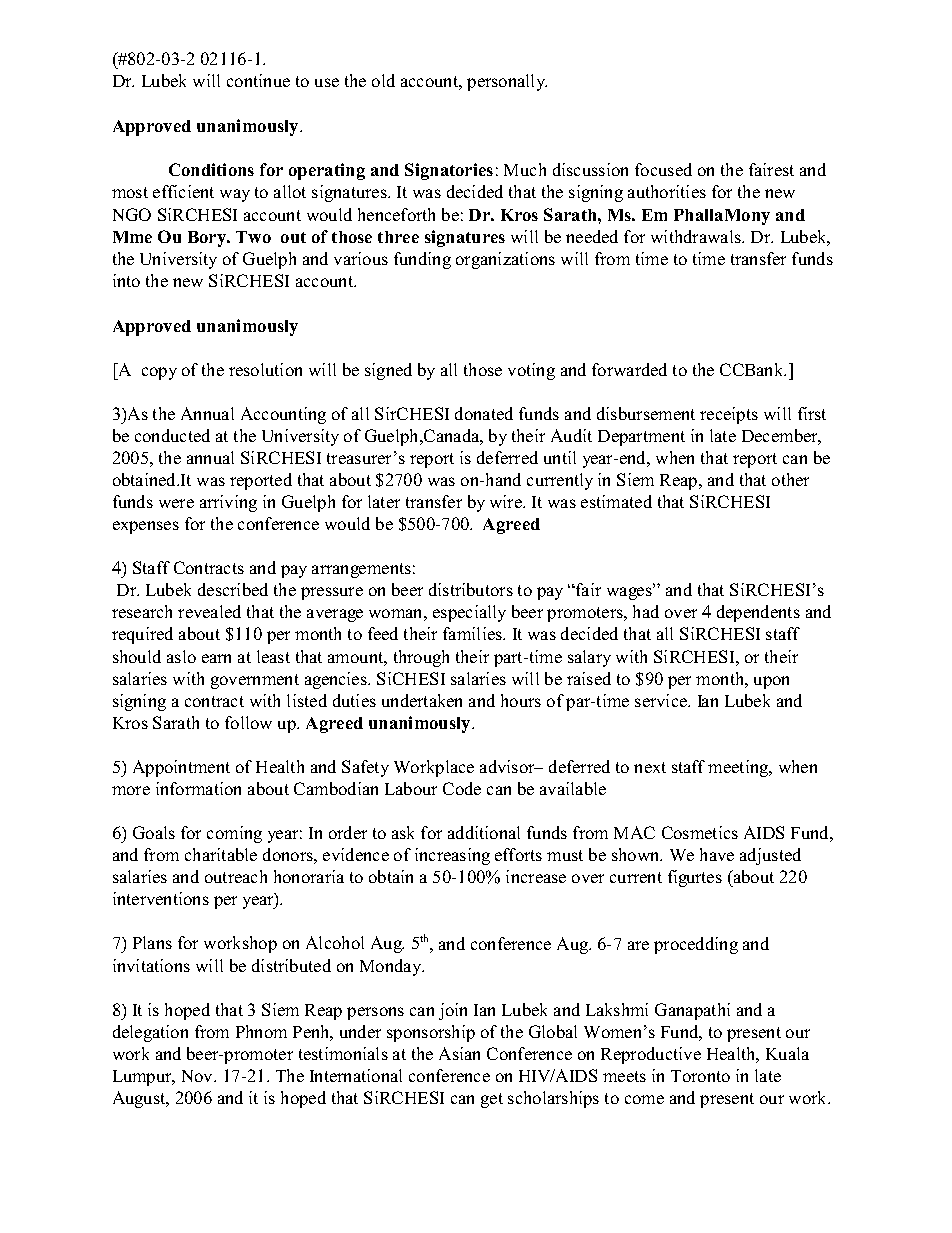 The height and width of the page is (1233, 952). I want to click on donated, so click(484, 413).
